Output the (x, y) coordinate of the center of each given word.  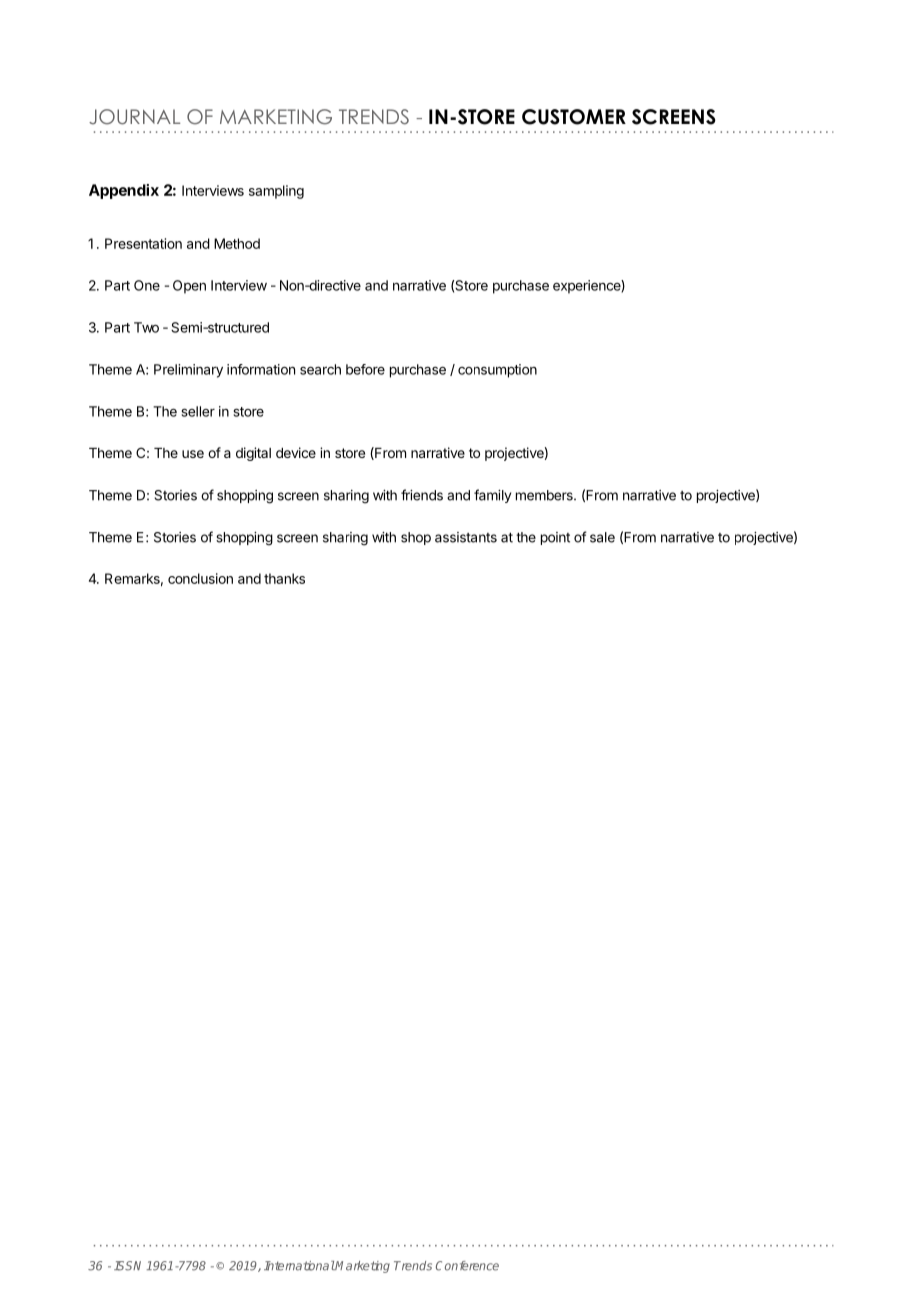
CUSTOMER (574, 117)
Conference (467, 1266)
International (299, 1266)
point (555, 538)
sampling (276, 192)
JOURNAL (134, 117)
